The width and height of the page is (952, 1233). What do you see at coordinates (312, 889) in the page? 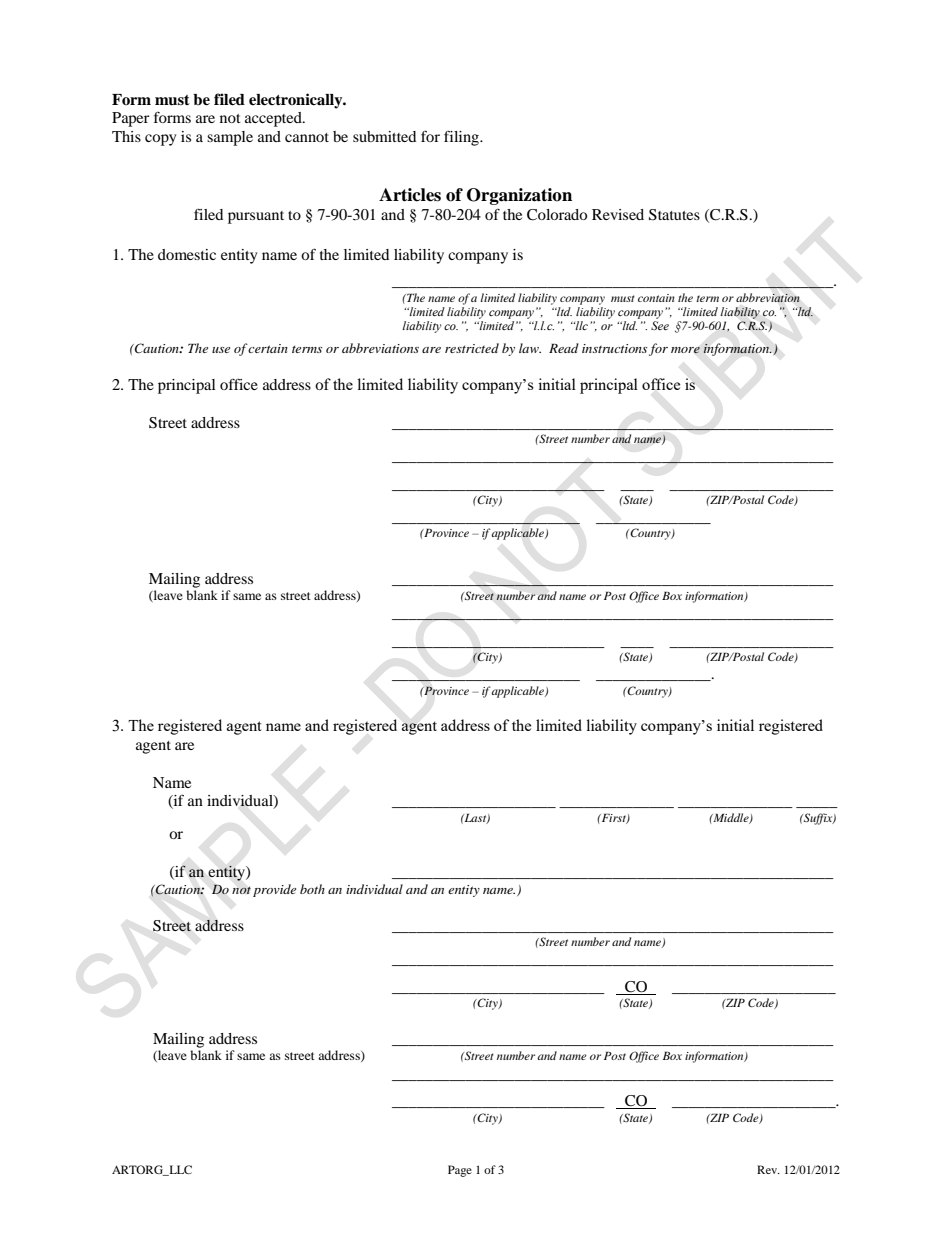
I see `both` at bounding box center [312, 889].
